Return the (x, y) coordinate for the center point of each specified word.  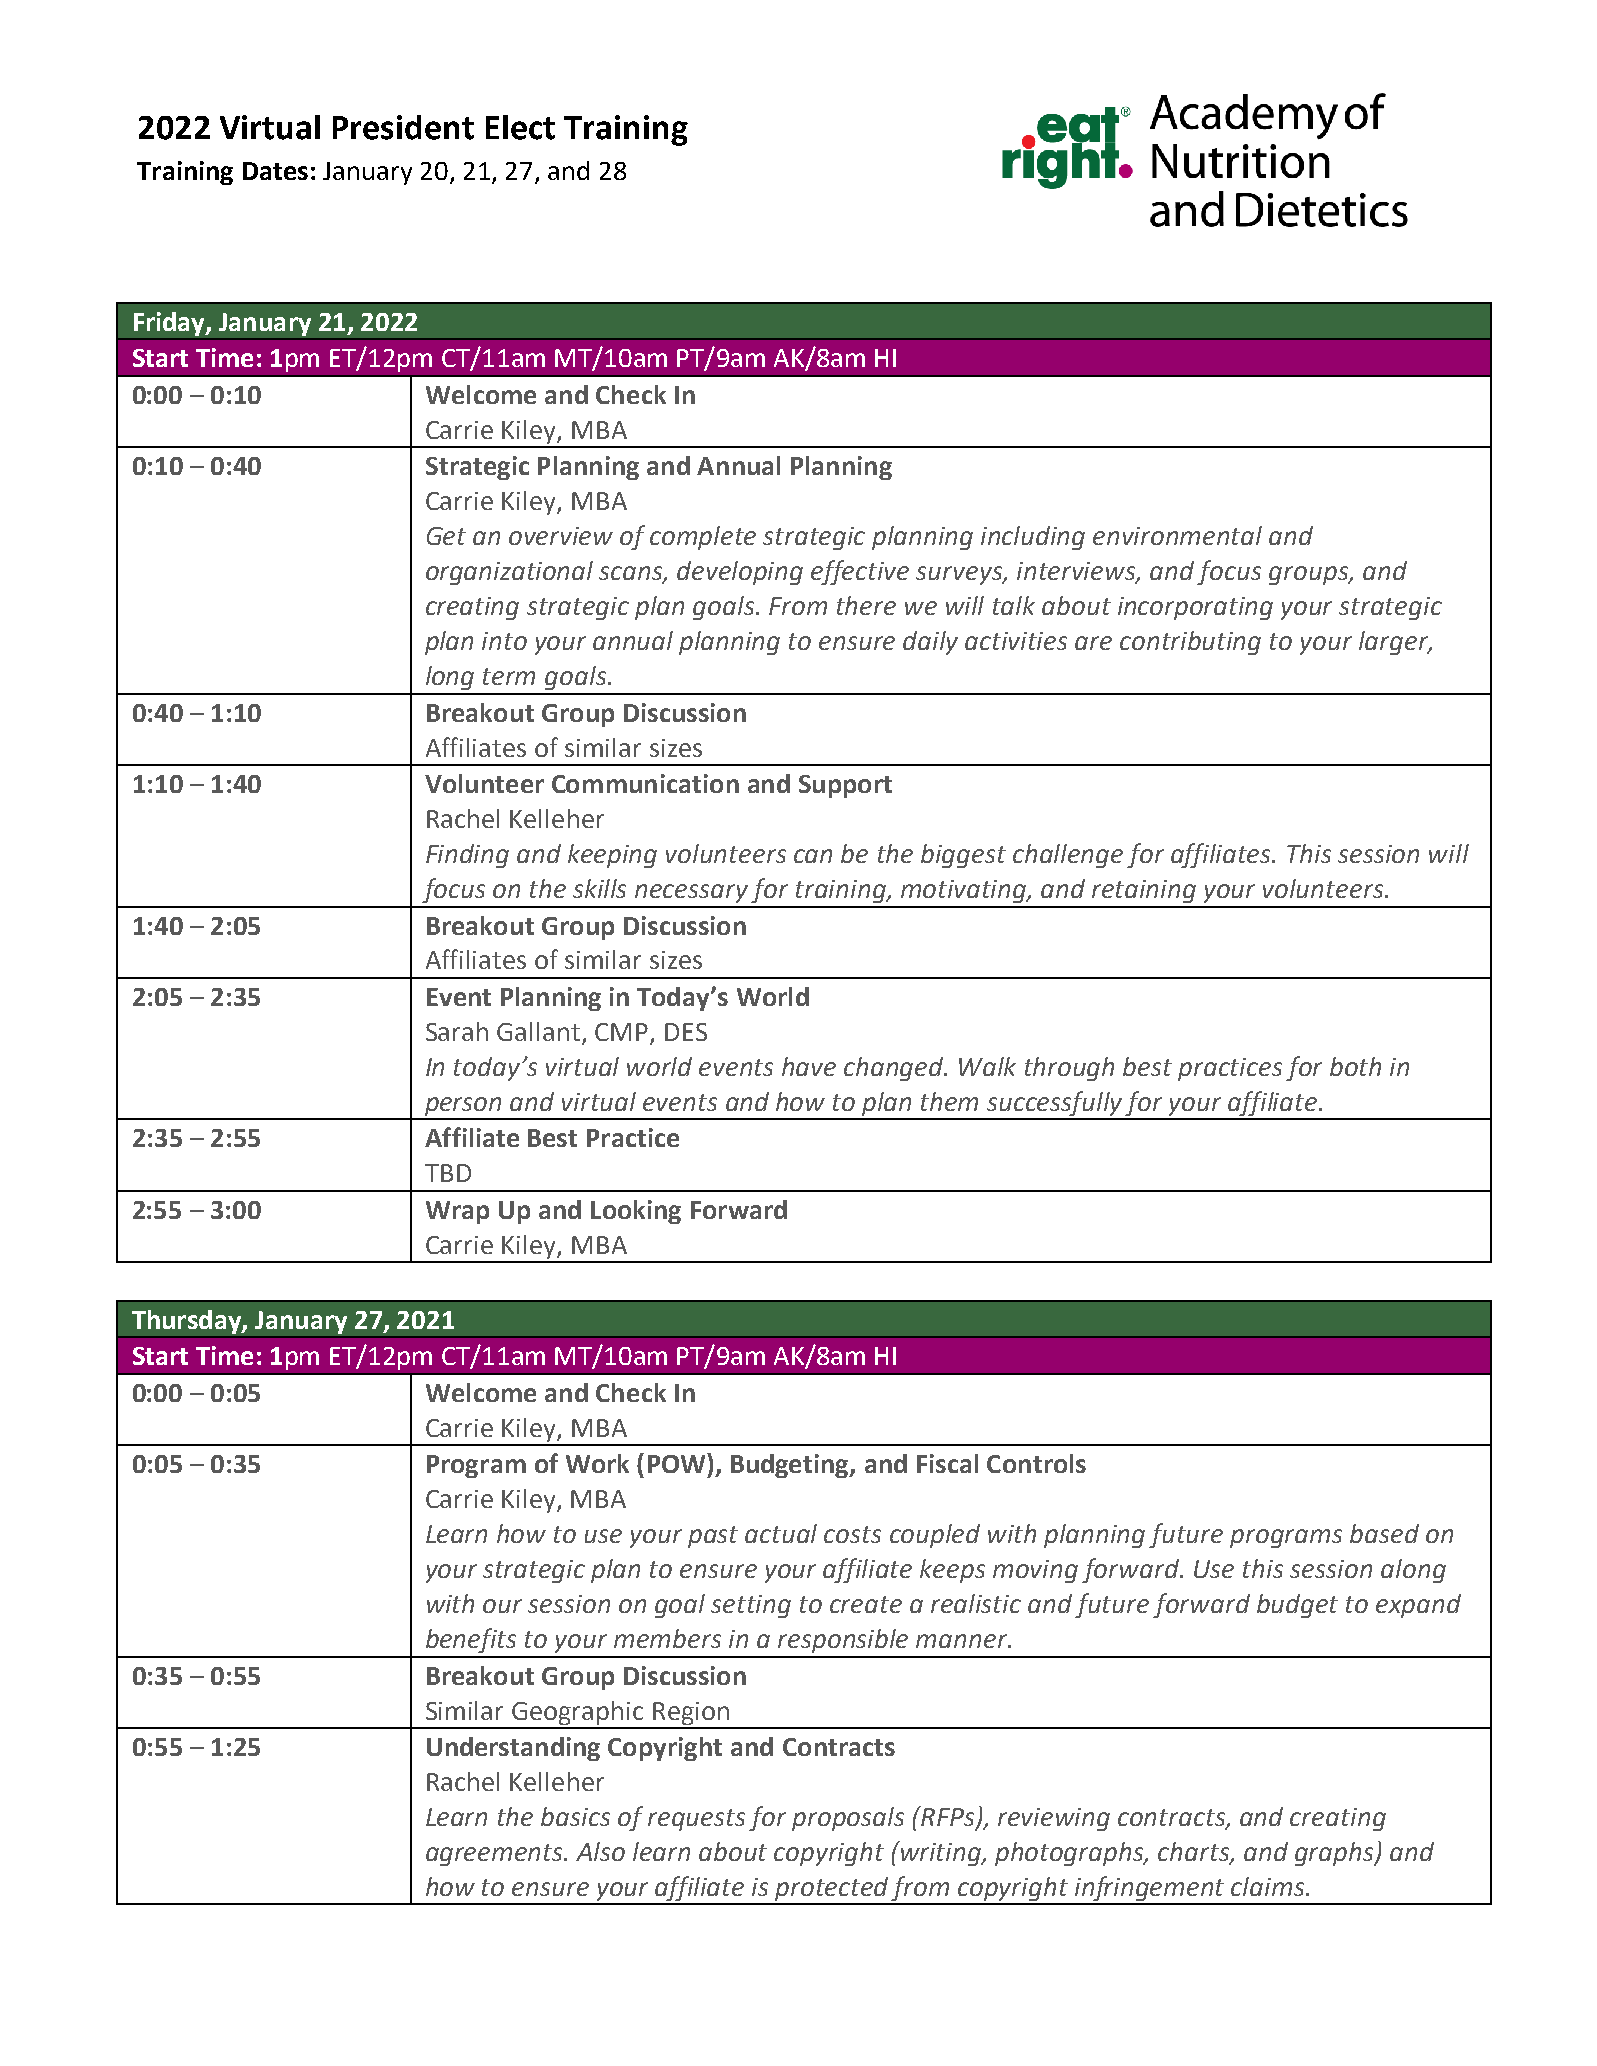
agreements (495, 1855)
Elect (520, 127)
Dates (275, 171)
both (1355, 1066)
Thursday (186, 1323)
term (509, 676)
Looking (636, 1212)
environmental (1177, 535)
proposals (848, 1819)
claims (1269, 1886)
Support (845, 786)
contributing (1190, 643)
